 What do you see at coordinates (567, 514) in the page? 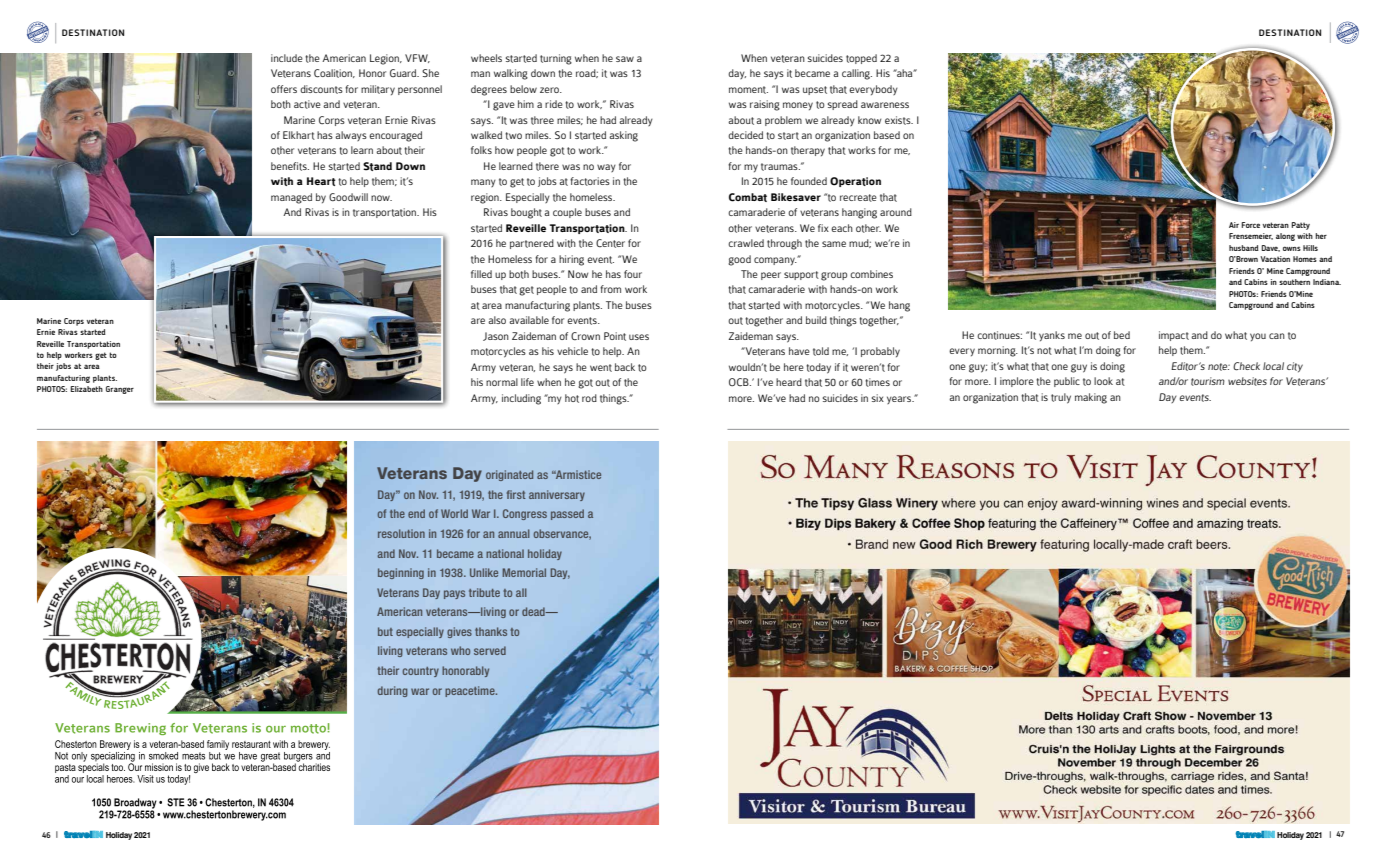
I see `passed` at bounding box center [567, 514].
